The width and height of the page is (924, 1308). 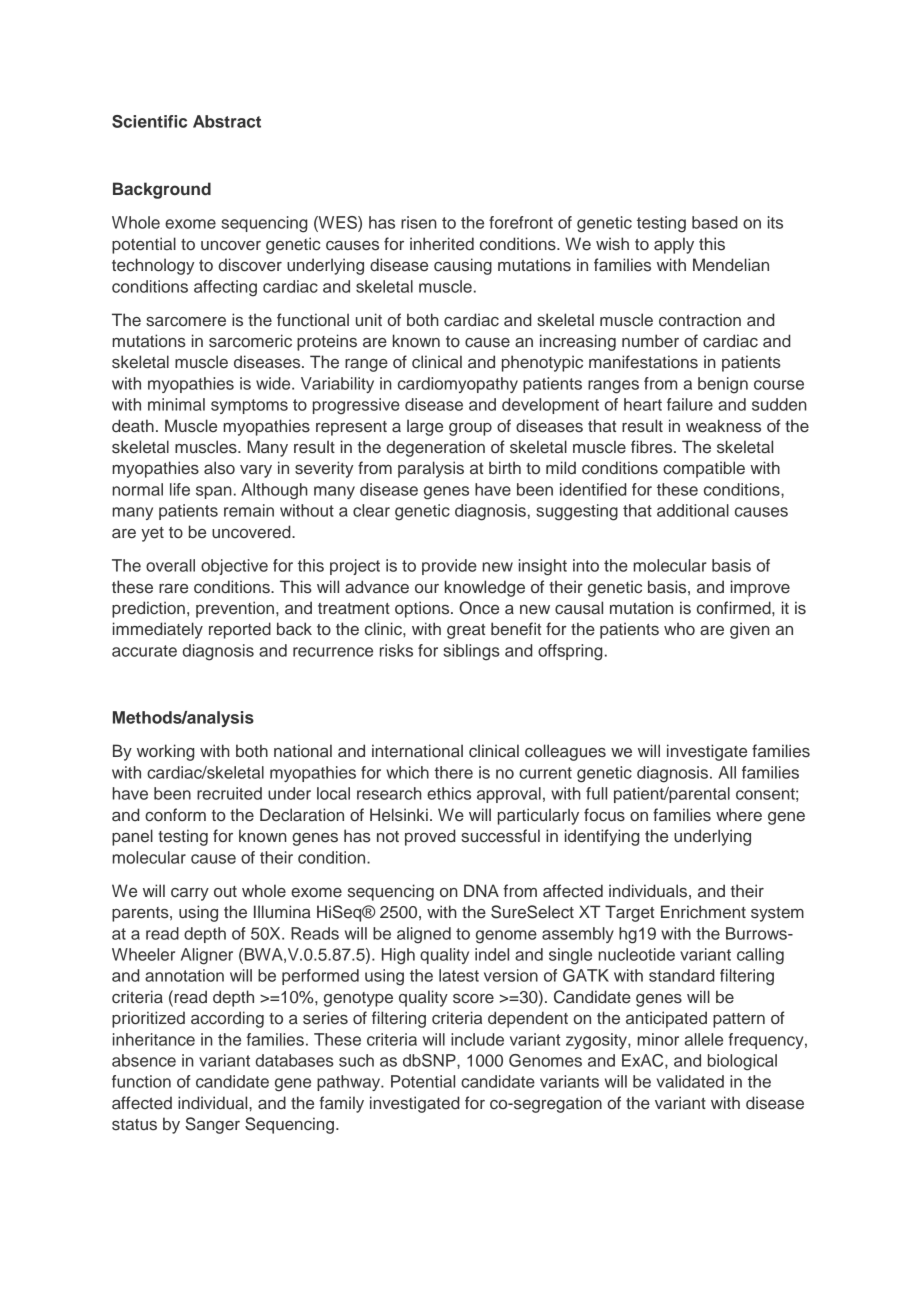 What do you see at coordinates (212, 1125) in the page?
I see `Sanger` at bounding box center [212, 1125].
